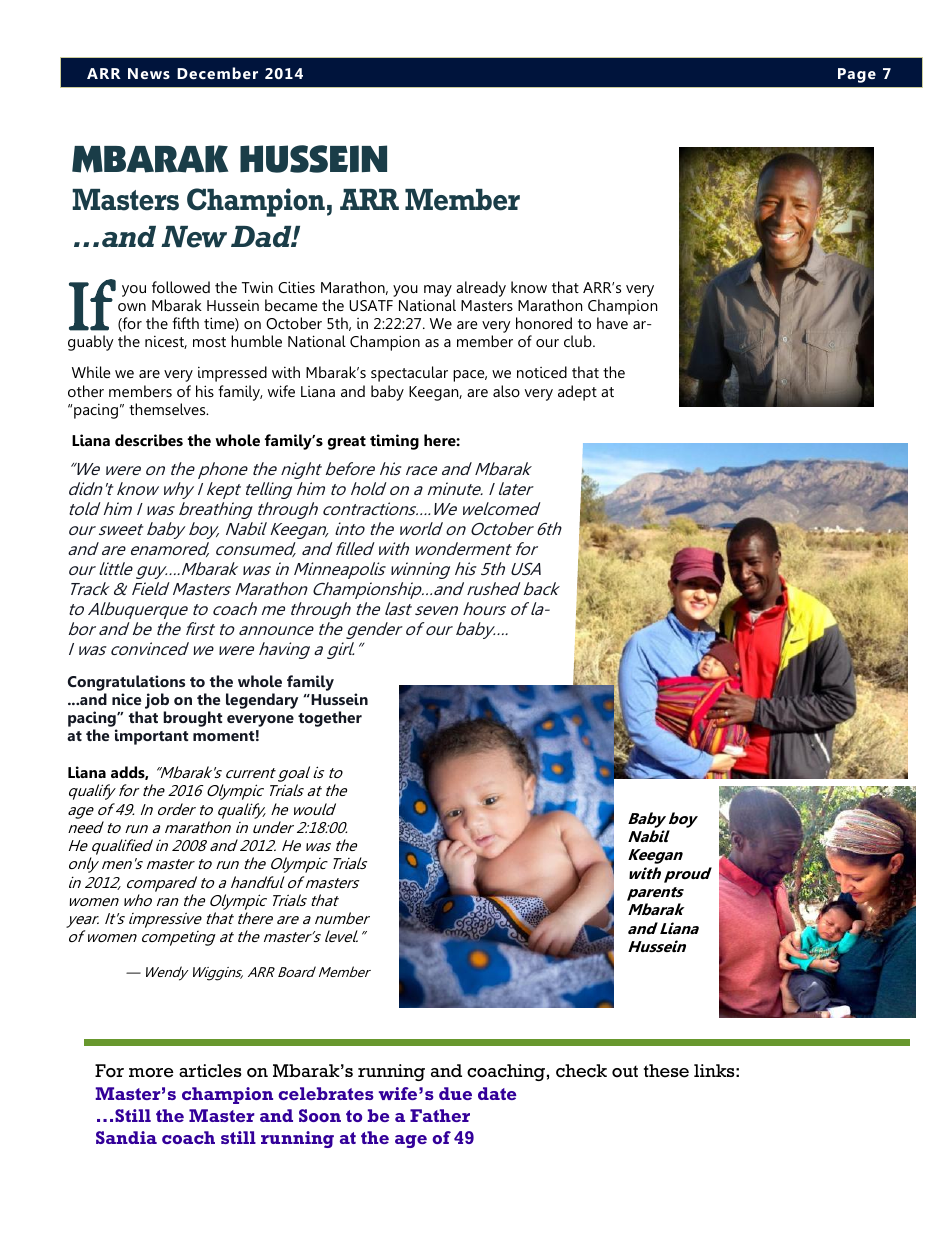  I want to click on adept, so click(577, 393).
